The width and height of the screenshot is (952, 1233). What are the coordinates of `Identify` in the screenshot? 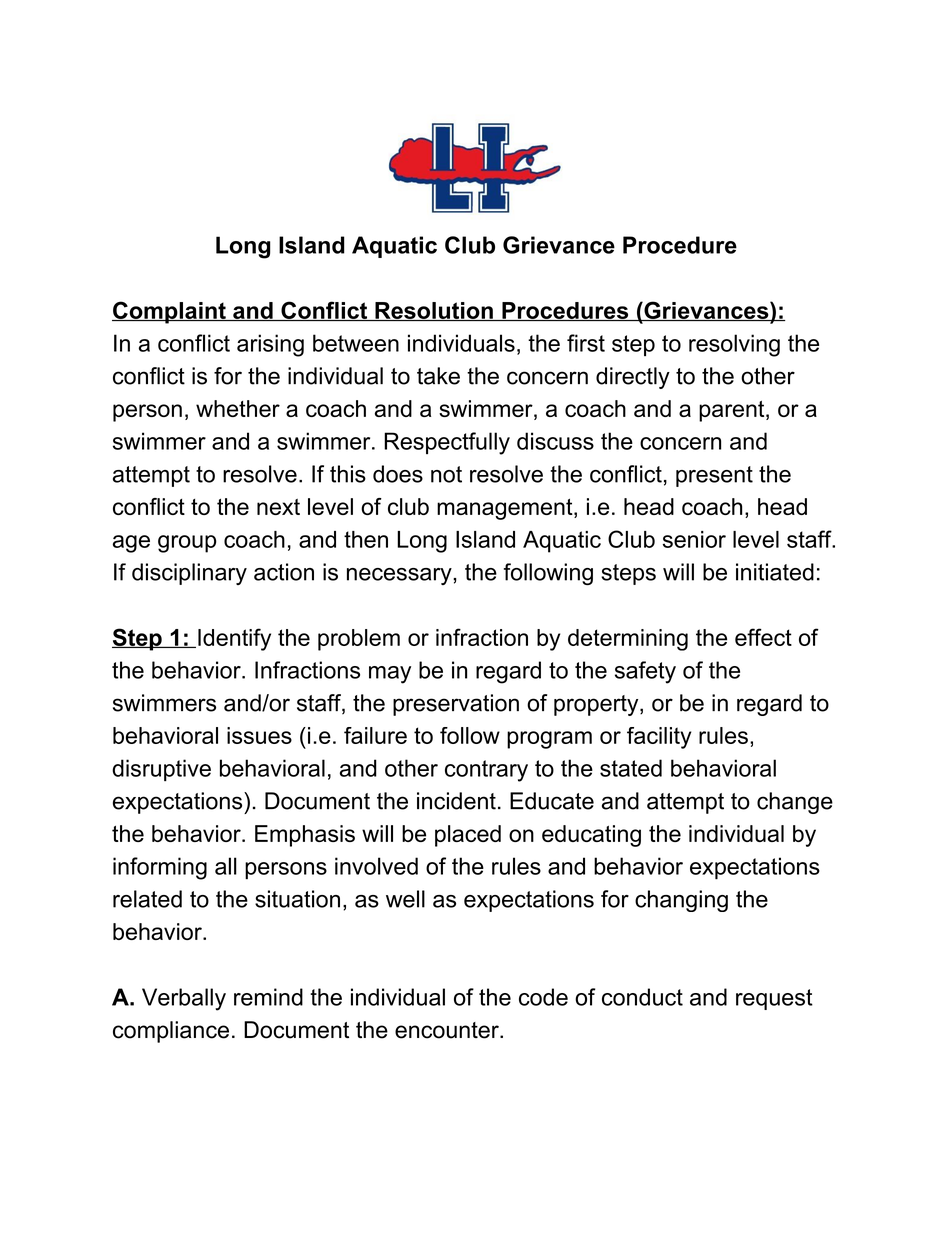 It's located at (234, 639).
